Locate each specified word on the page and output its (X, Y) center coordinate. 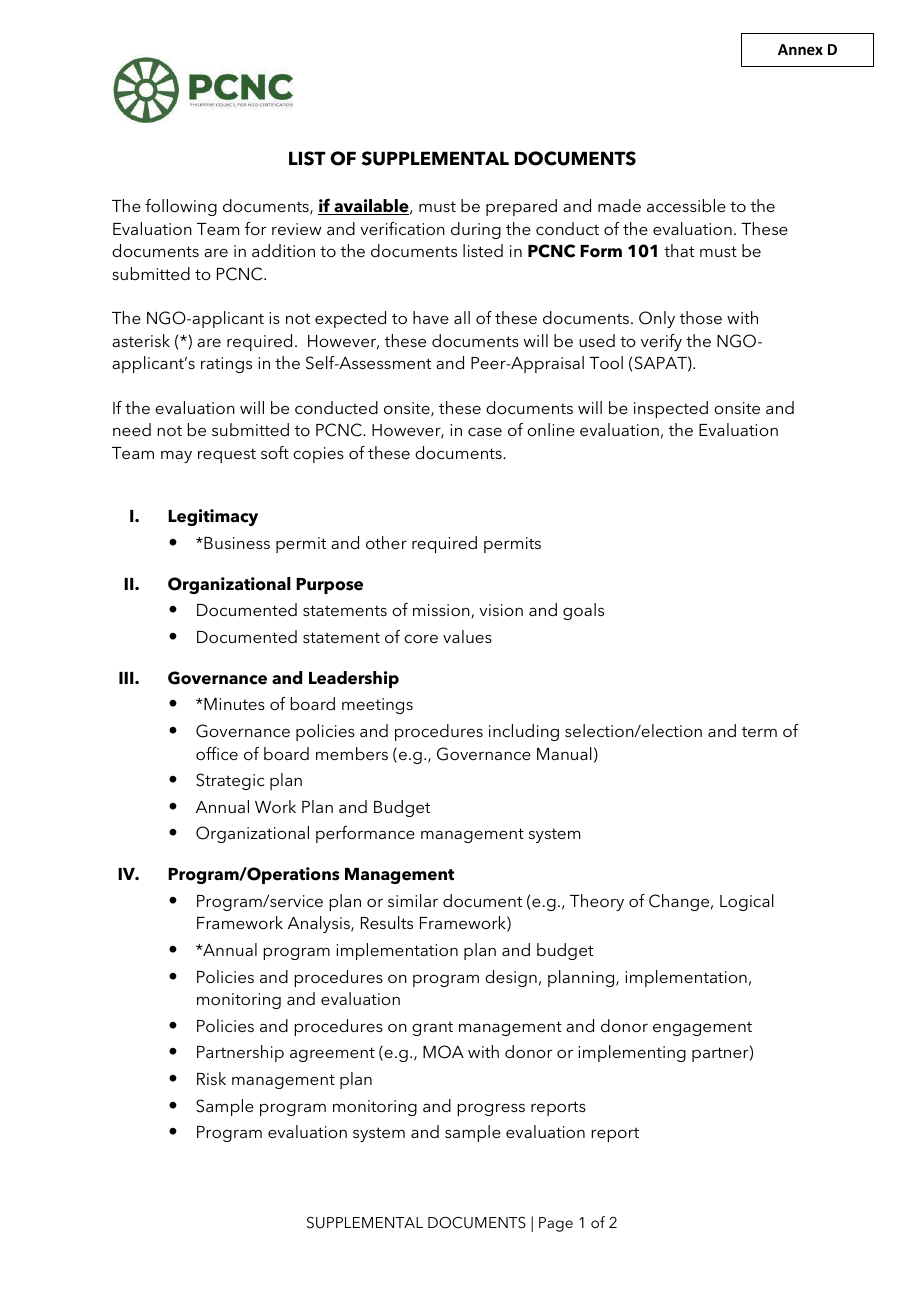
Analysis (320, 924)
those (701, 317)
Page (556, 1224)
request (227, 455)
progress (491, 1109)
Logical (747, 902)
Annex (800, 49)
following (181, 207)
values (467, 636)
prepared (521, 207)
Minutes (233, 704)
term (759, 732)
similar (413, 900)
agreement (332, 1054)
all (462, 317)
